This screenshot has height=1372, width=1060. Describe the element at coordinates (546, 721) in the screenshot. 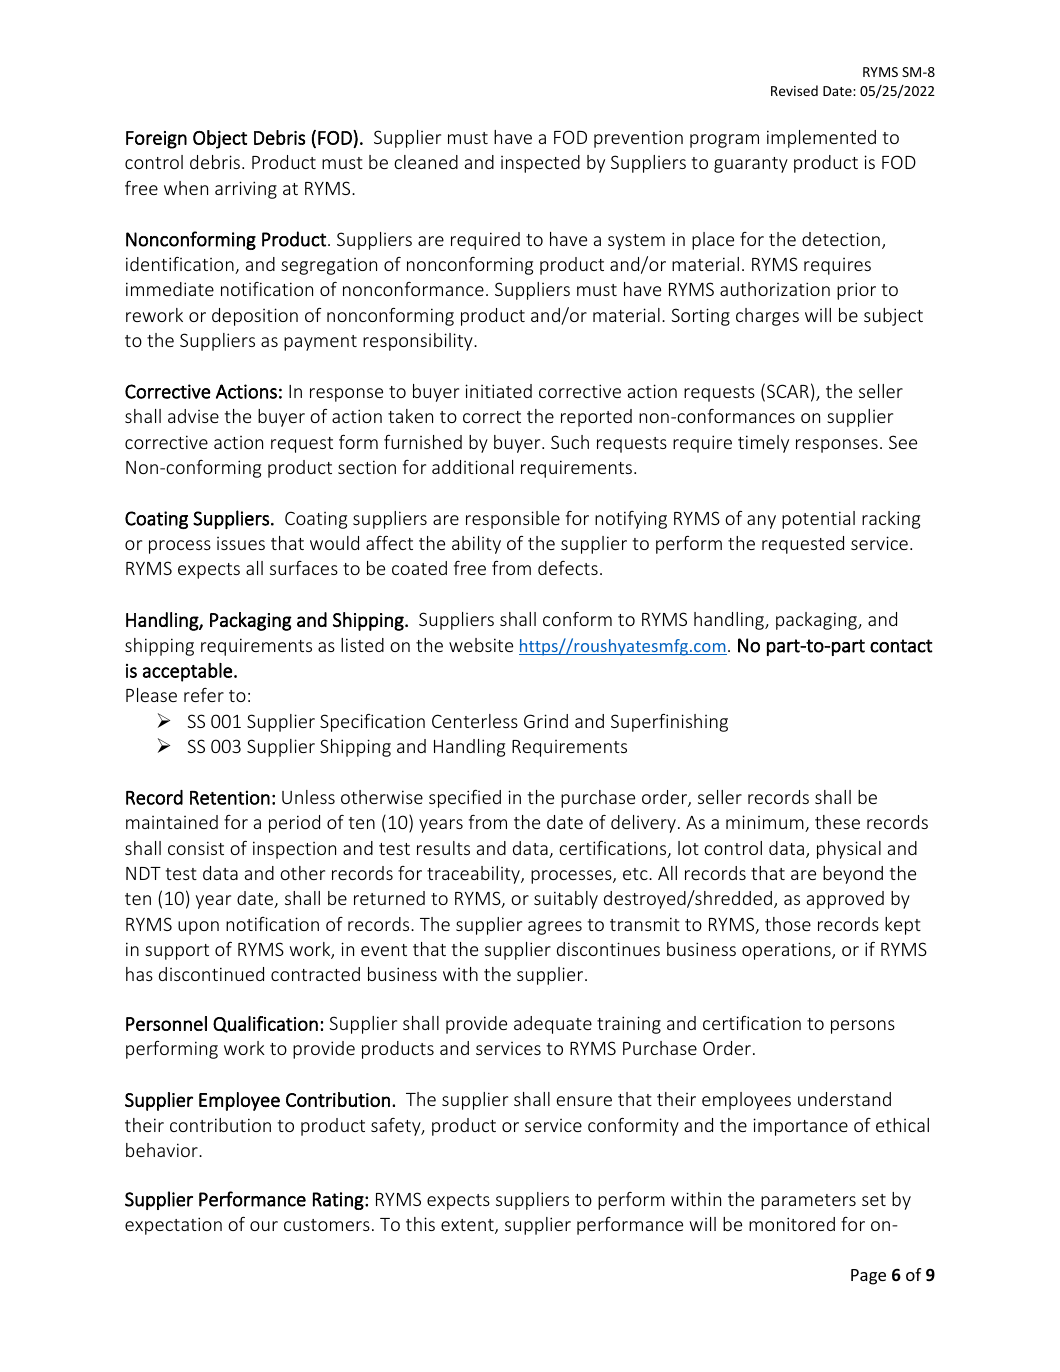

I see `Grind` at that location.
